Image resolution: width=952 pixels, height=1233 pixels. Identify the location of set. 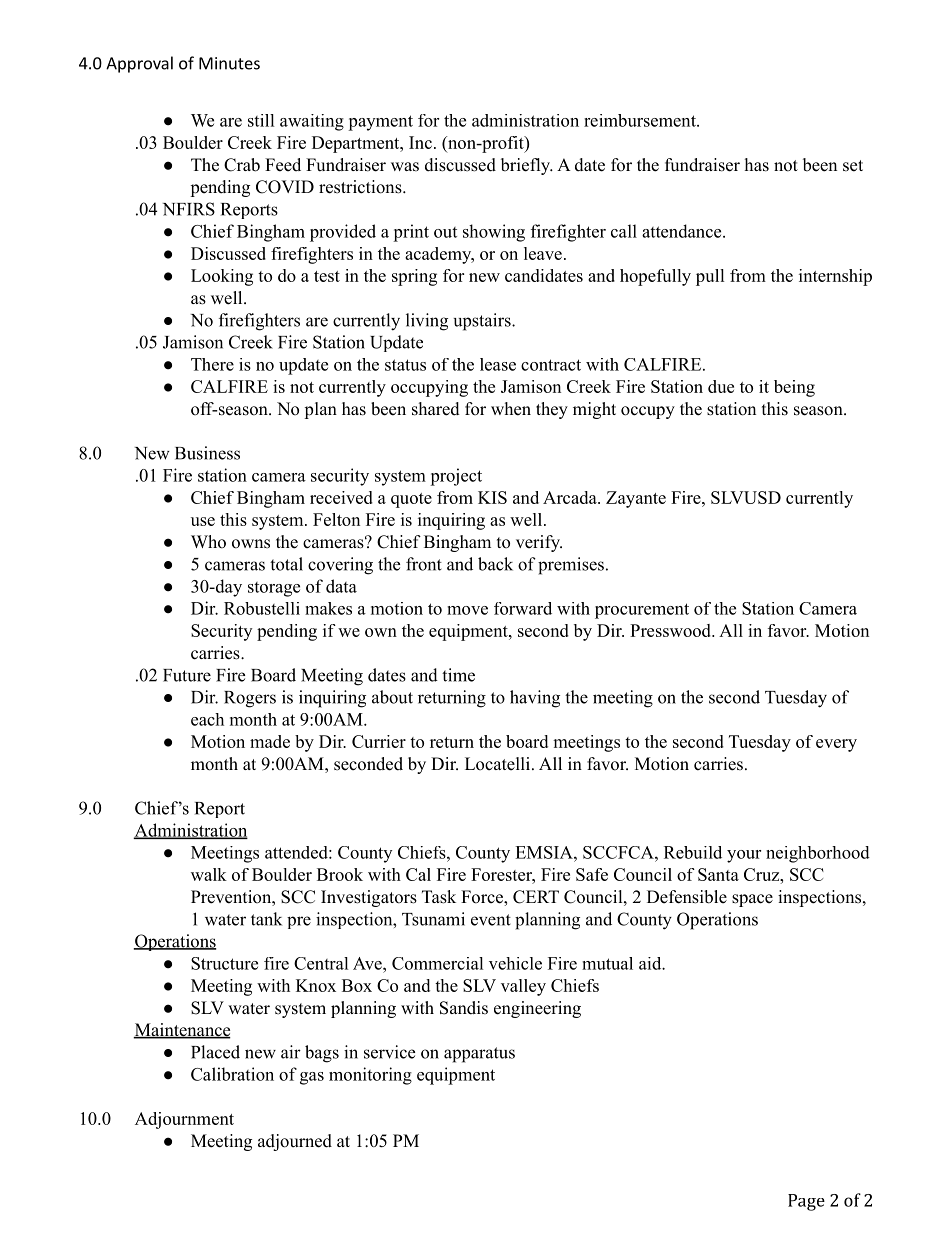
(853, 166).
